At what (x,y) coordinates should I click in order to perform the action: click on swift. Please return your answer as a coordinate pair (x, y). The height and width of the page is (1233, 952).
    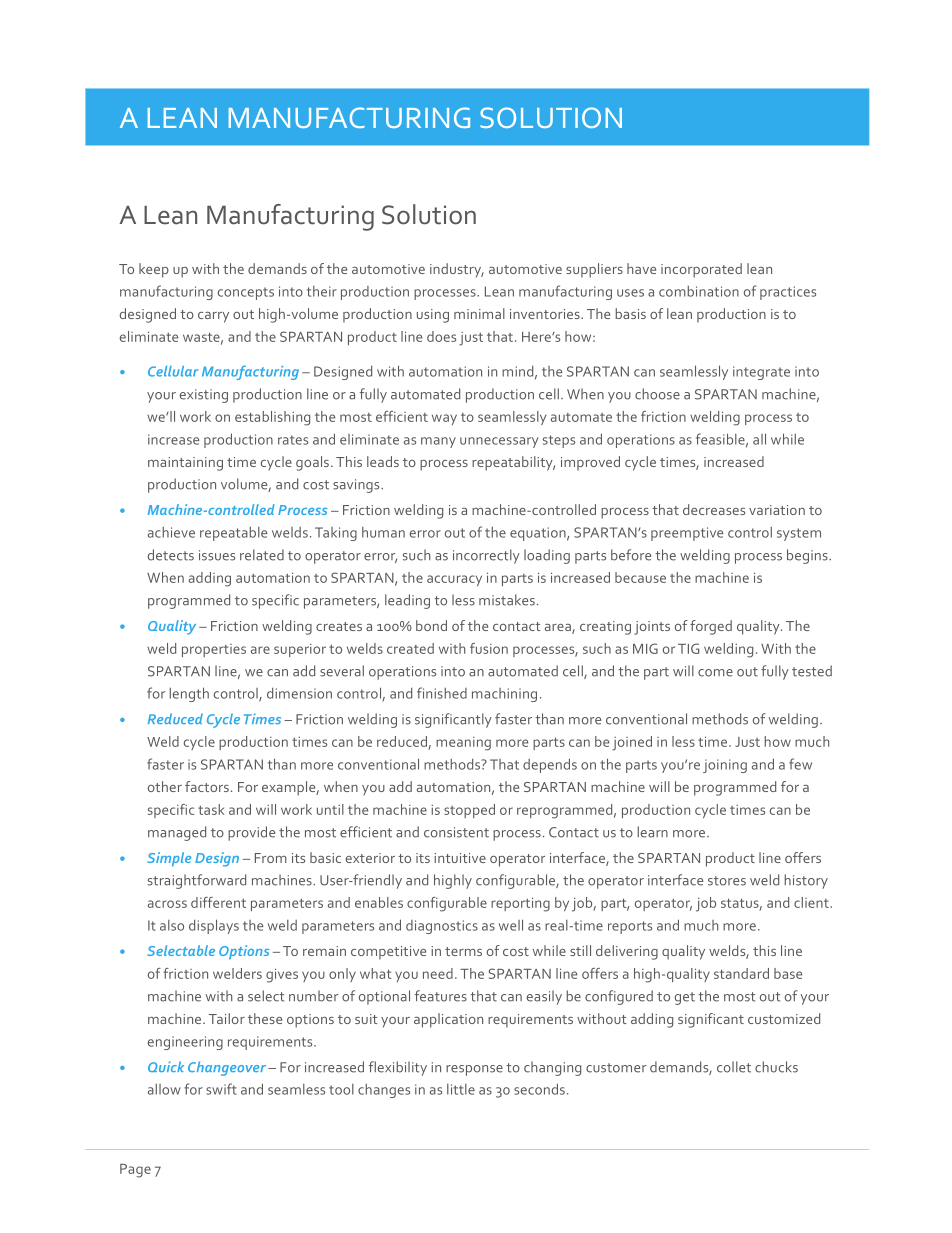
    Looking at the image, I should click on (221, 1089).
